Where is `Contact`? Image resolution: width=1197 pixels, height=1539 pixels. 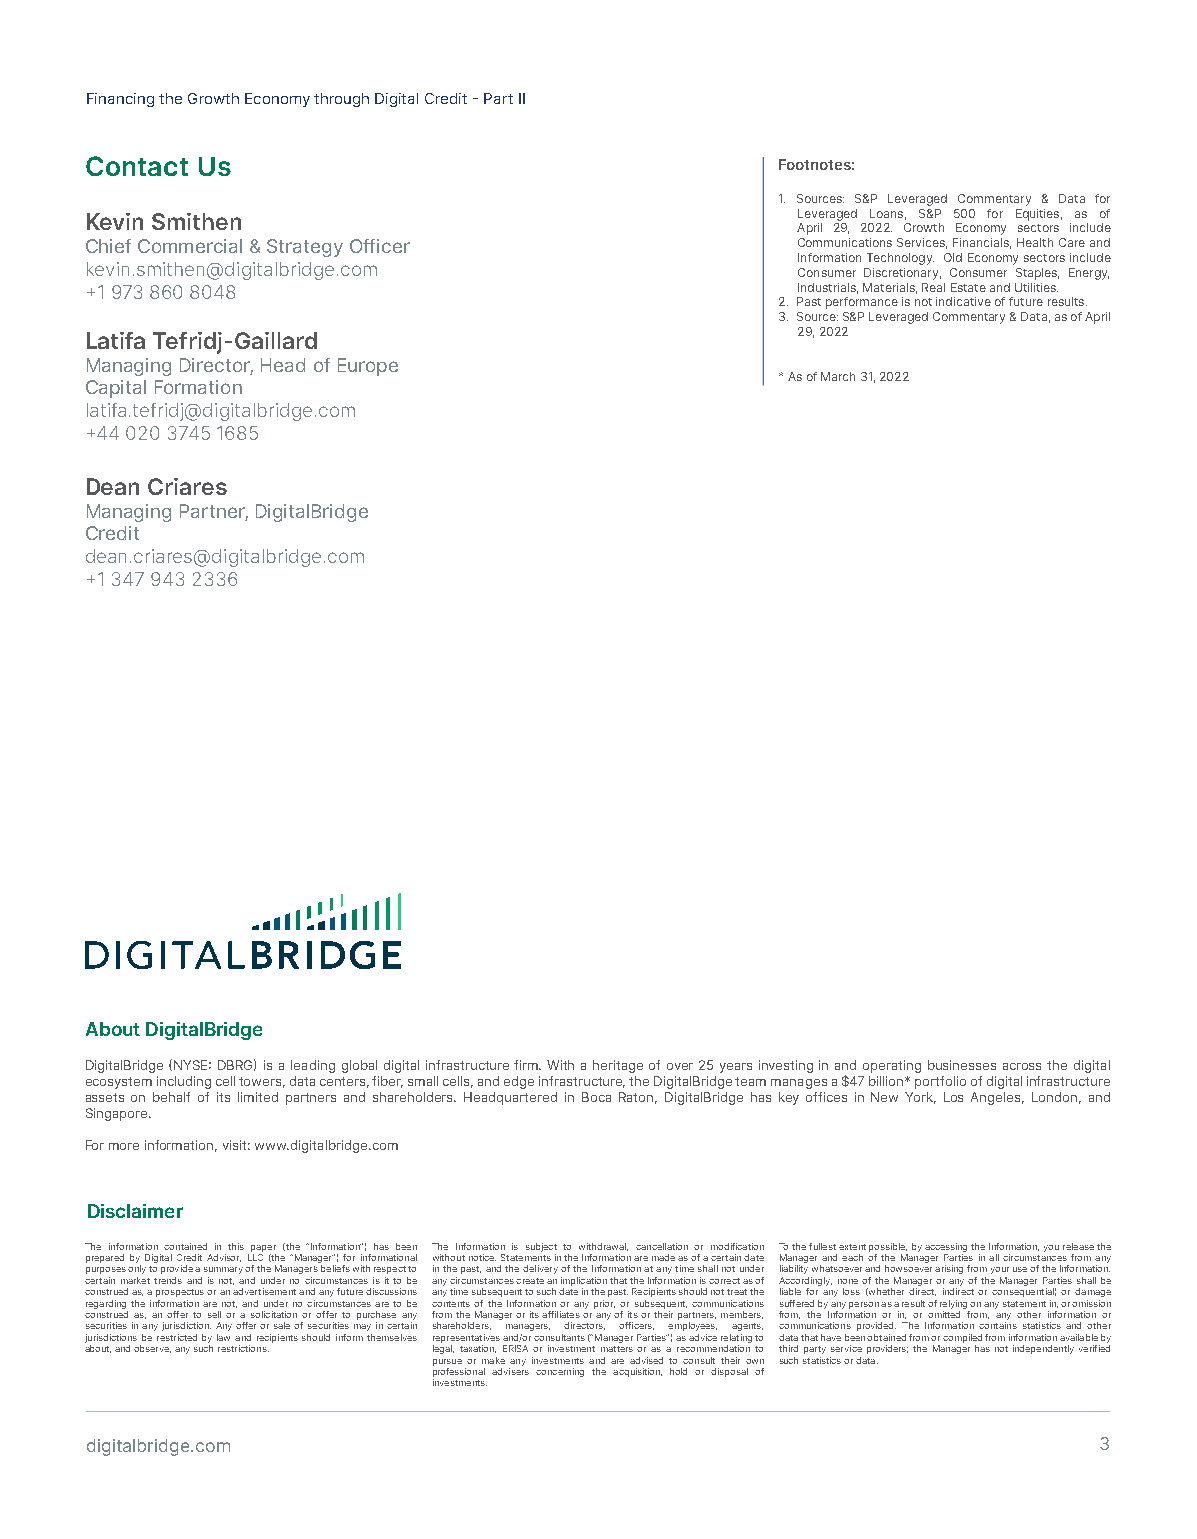
Contact is located at coordinates (137, 166).
